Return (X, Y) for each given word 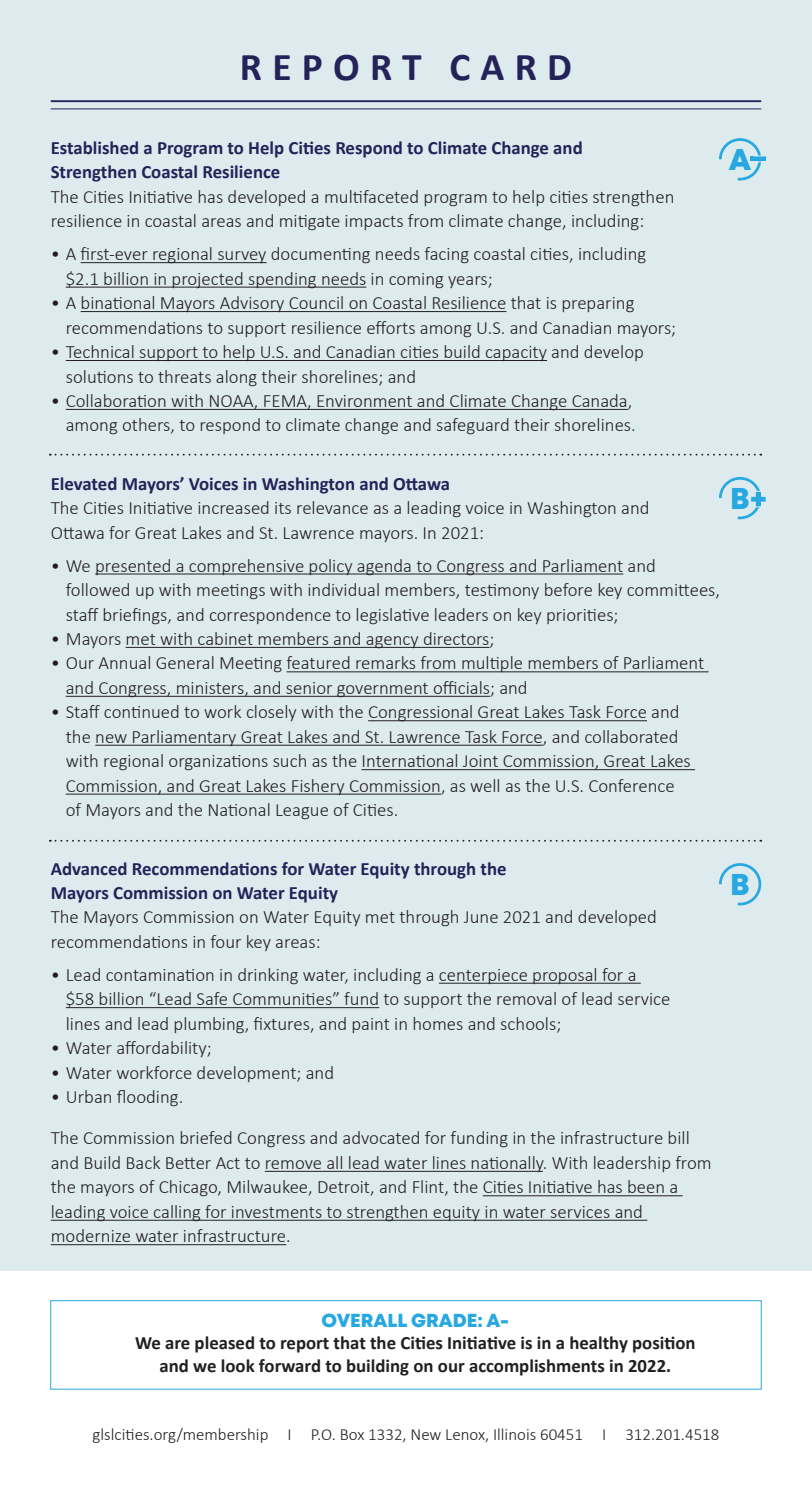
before (568, 589)
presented (134, 567)
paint (371, 1025)
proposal (565, 976)
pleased (224, 1344)
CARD (511, 67)
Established (95, 148)
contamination (160, 975)
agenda (384, 567)
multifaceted (371, 196)
